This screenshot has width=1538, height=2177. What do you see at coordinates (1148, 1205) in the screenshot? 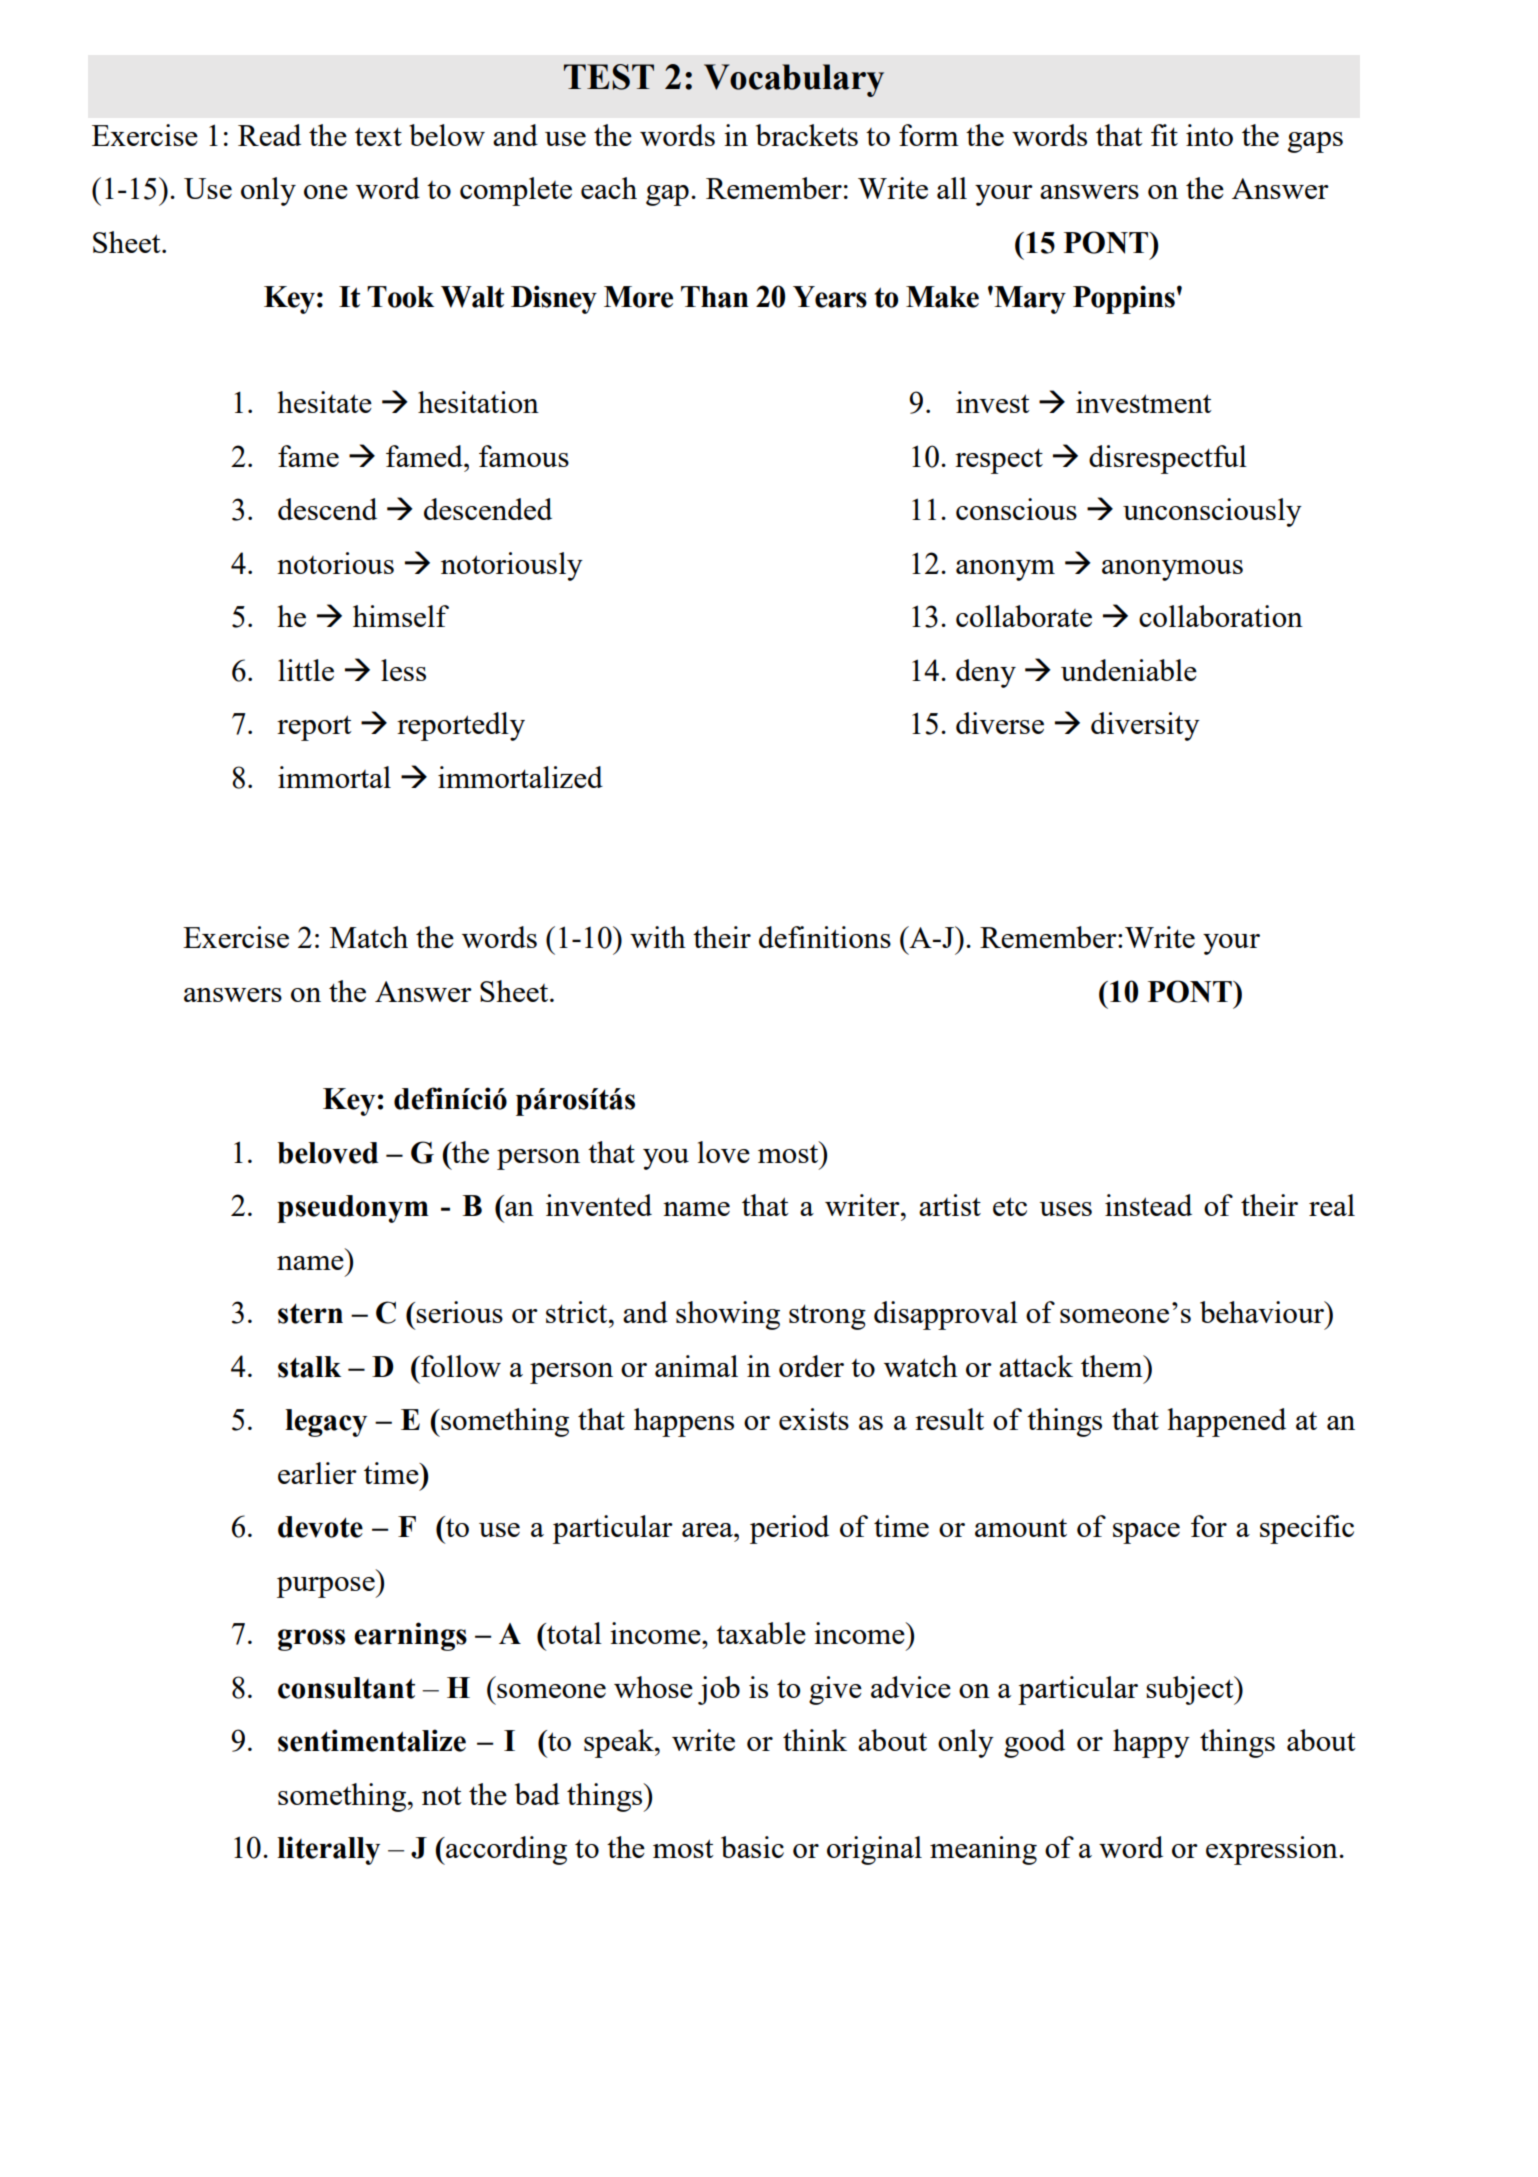
I see `instead` at bounding box center [1148, 1205].
